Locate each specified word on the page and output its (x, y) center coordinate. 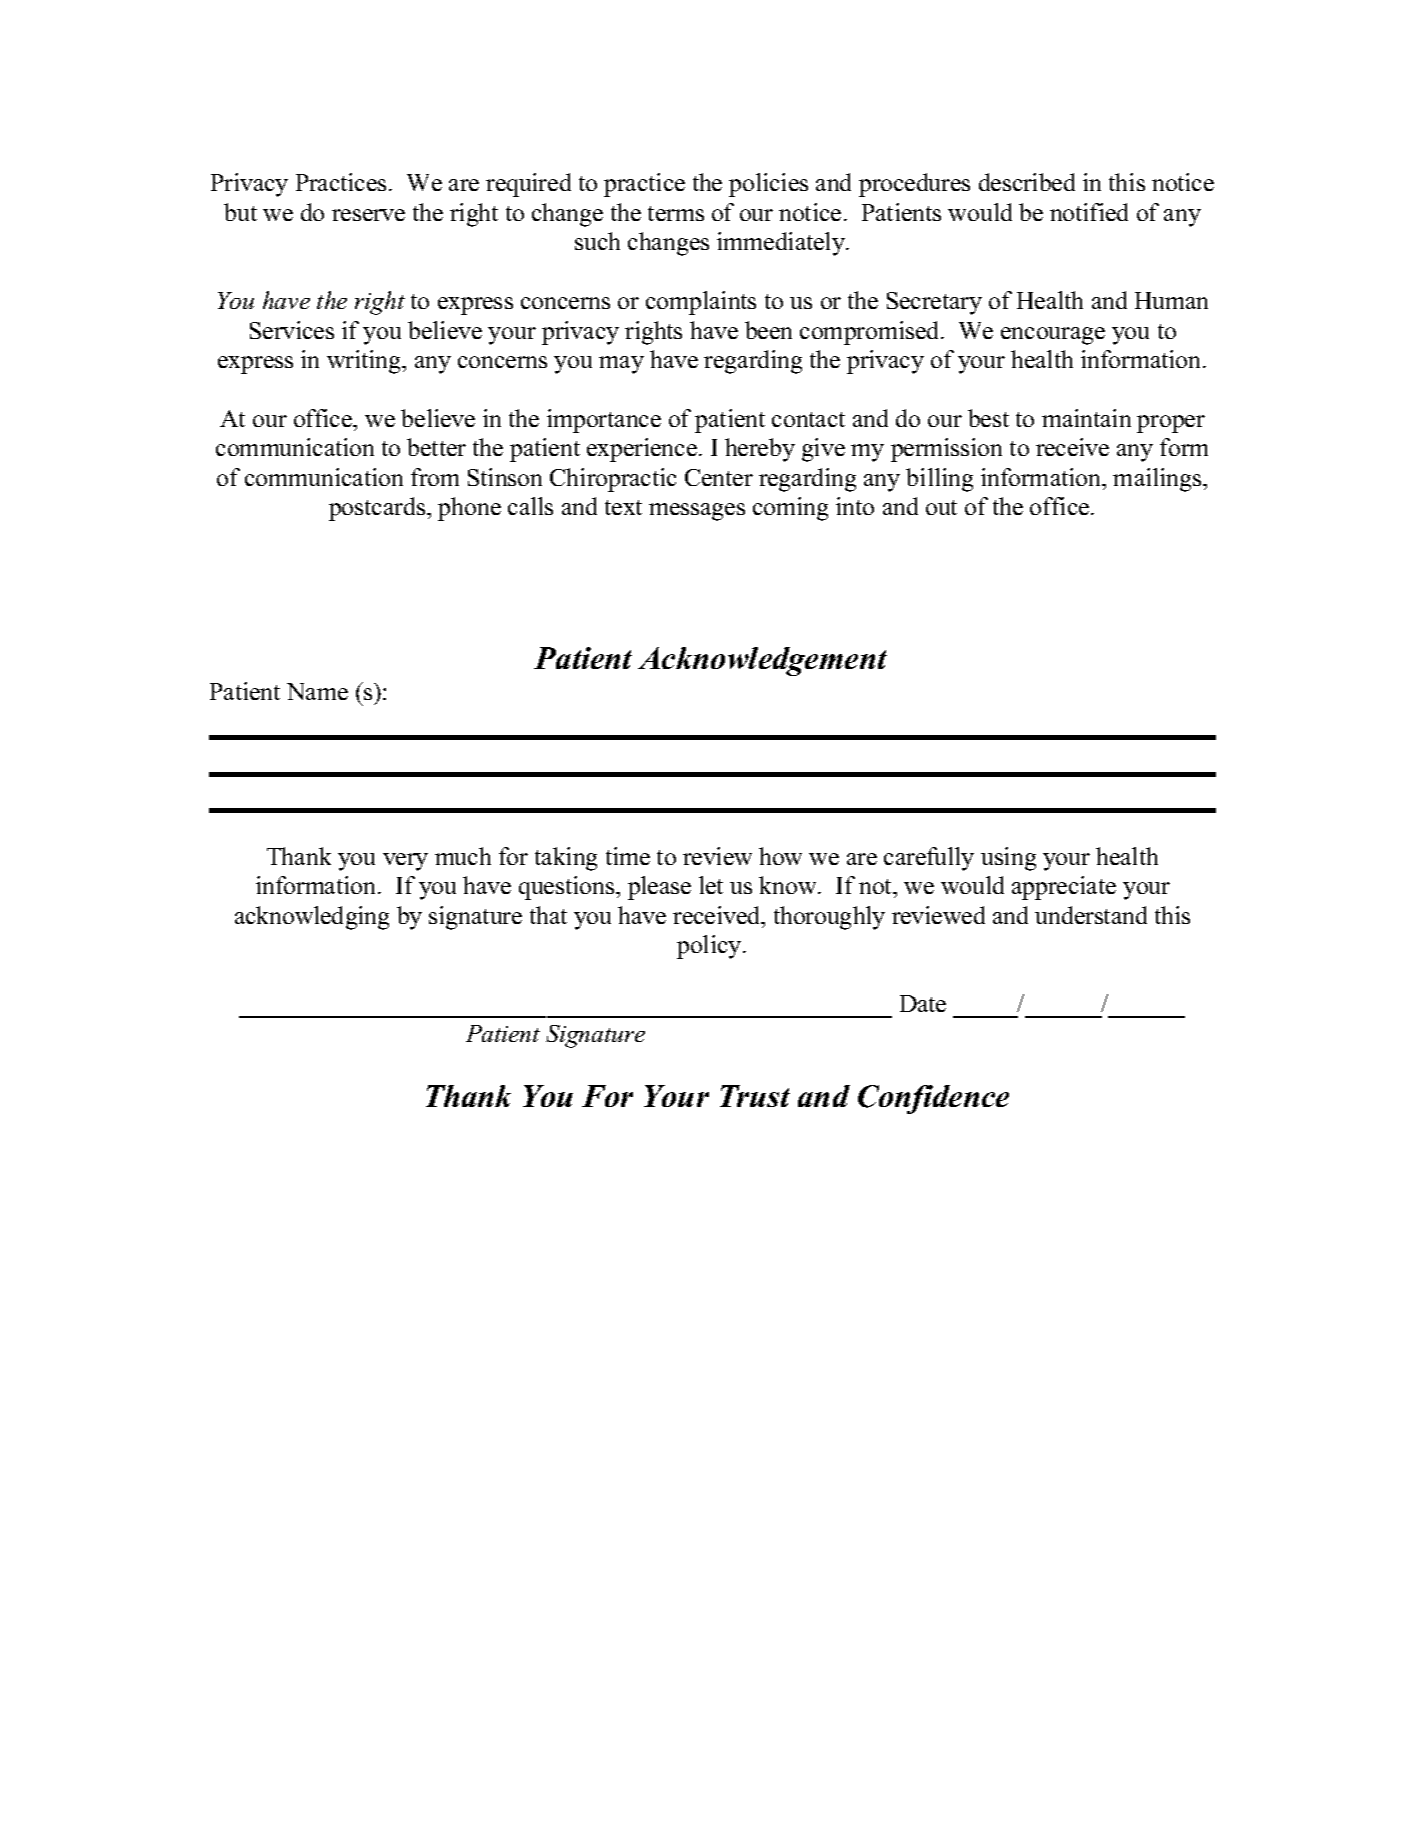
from (435, 477)
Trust (755, 1096)
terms (676, 213)
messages (697, 512)
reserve (368, 215)
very (405, 862)
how (780, 856)
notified (1089, 212)
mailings (1158, 480)
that (548, 915)
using (1008, 859)
